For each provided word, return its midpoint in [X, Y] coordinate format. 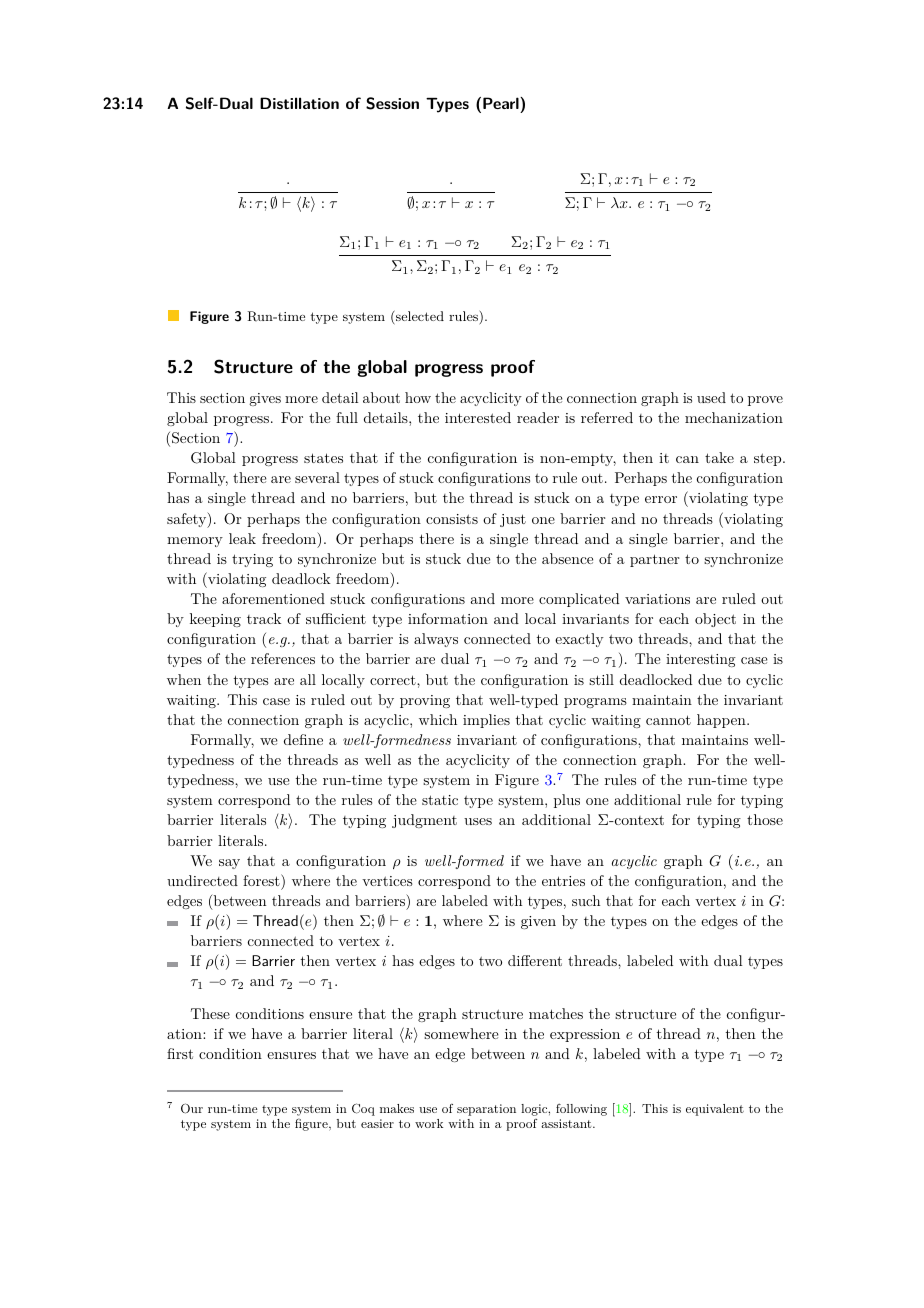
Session [392, 103]
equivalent [715, 1110]
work [429, 1123]
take [719, 457]
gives [265, 399]
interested [478, 417]
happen [722, 721]
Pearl [502, 103]
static [440, 800]
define [303, 739]
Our [192, 1108]
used [711, 397]
